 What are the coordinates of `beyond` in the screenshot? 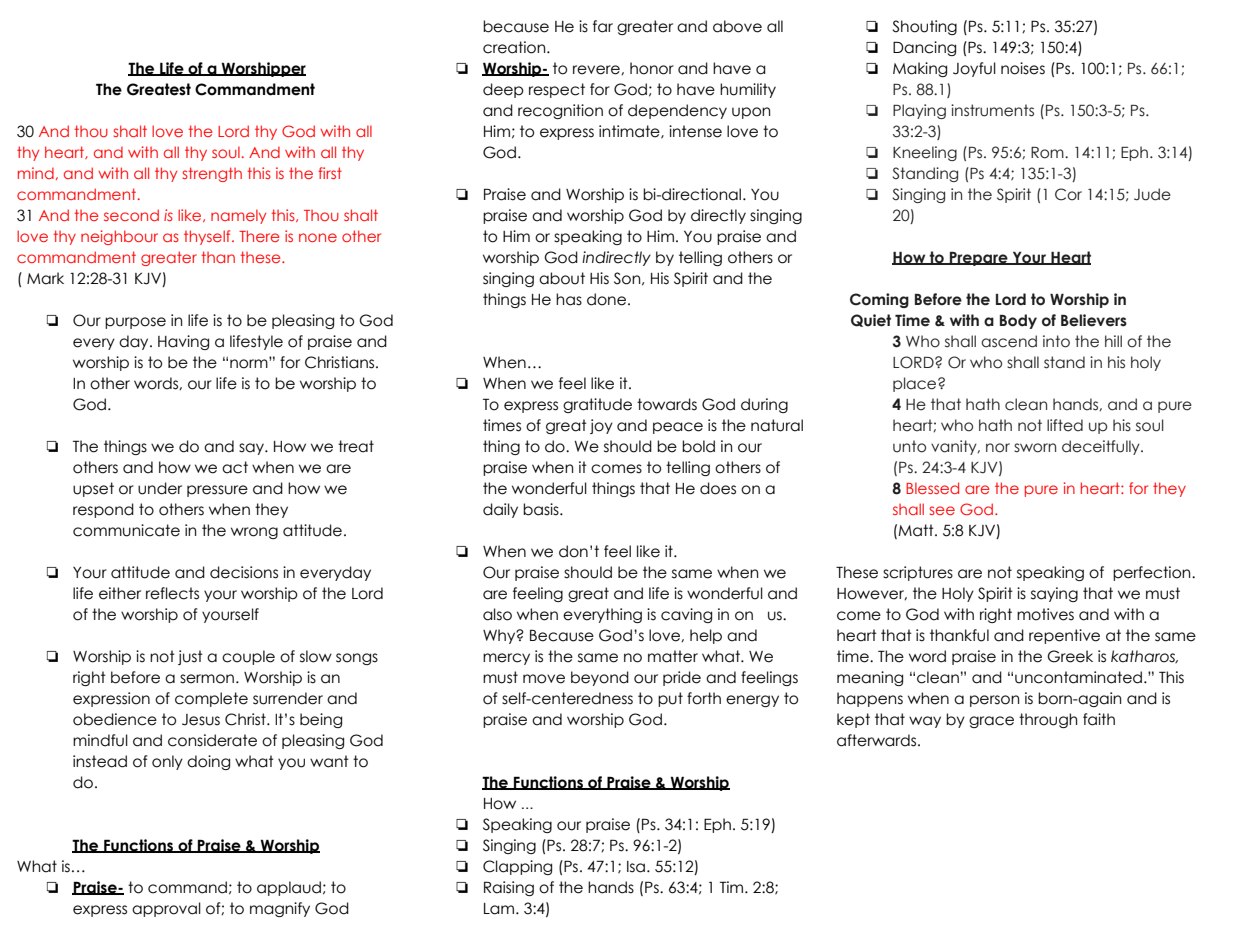 It's located at (600, 678).
